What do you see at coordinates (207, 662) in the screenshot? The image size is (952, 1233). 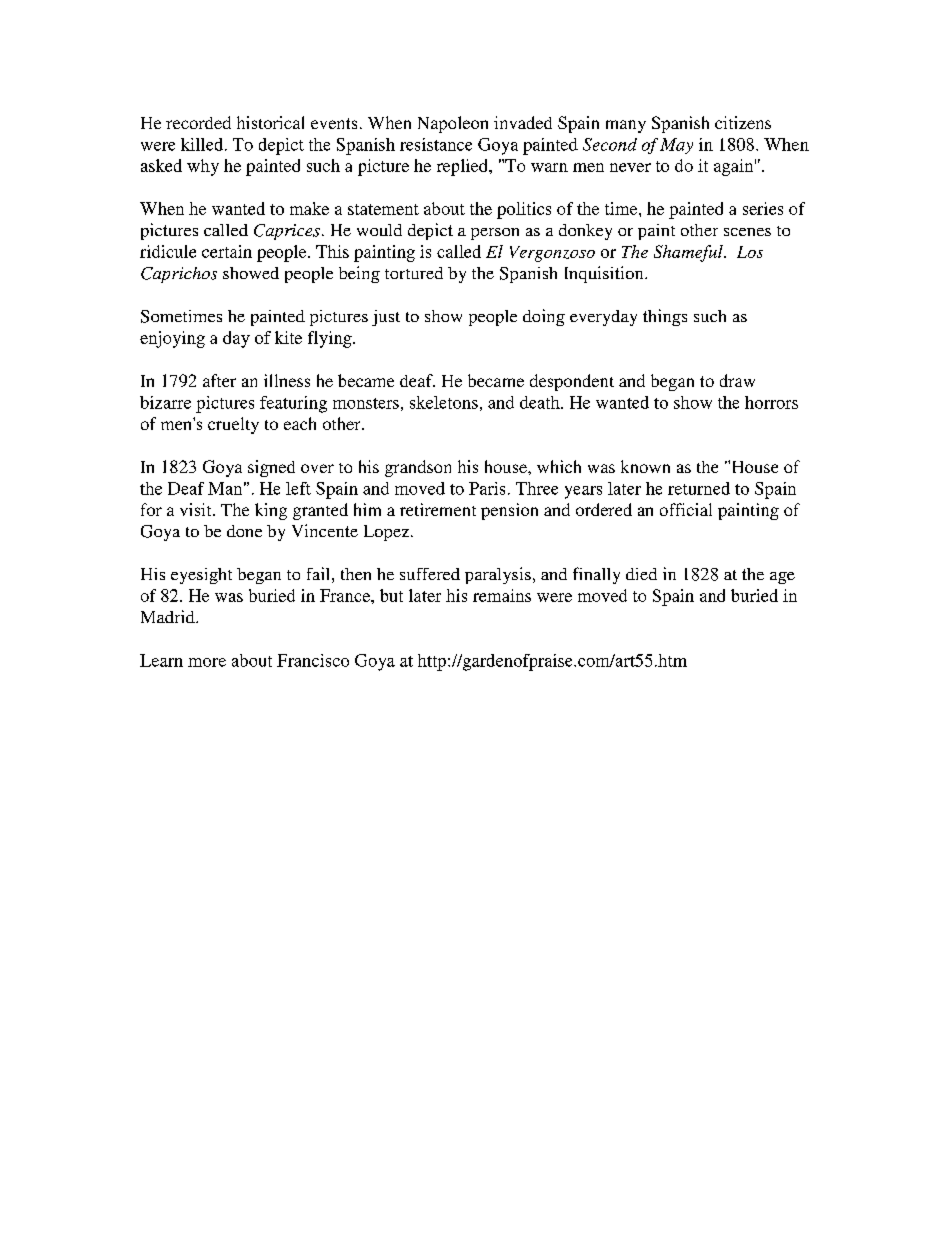 I see `more` at bounding box center [207, 662].
